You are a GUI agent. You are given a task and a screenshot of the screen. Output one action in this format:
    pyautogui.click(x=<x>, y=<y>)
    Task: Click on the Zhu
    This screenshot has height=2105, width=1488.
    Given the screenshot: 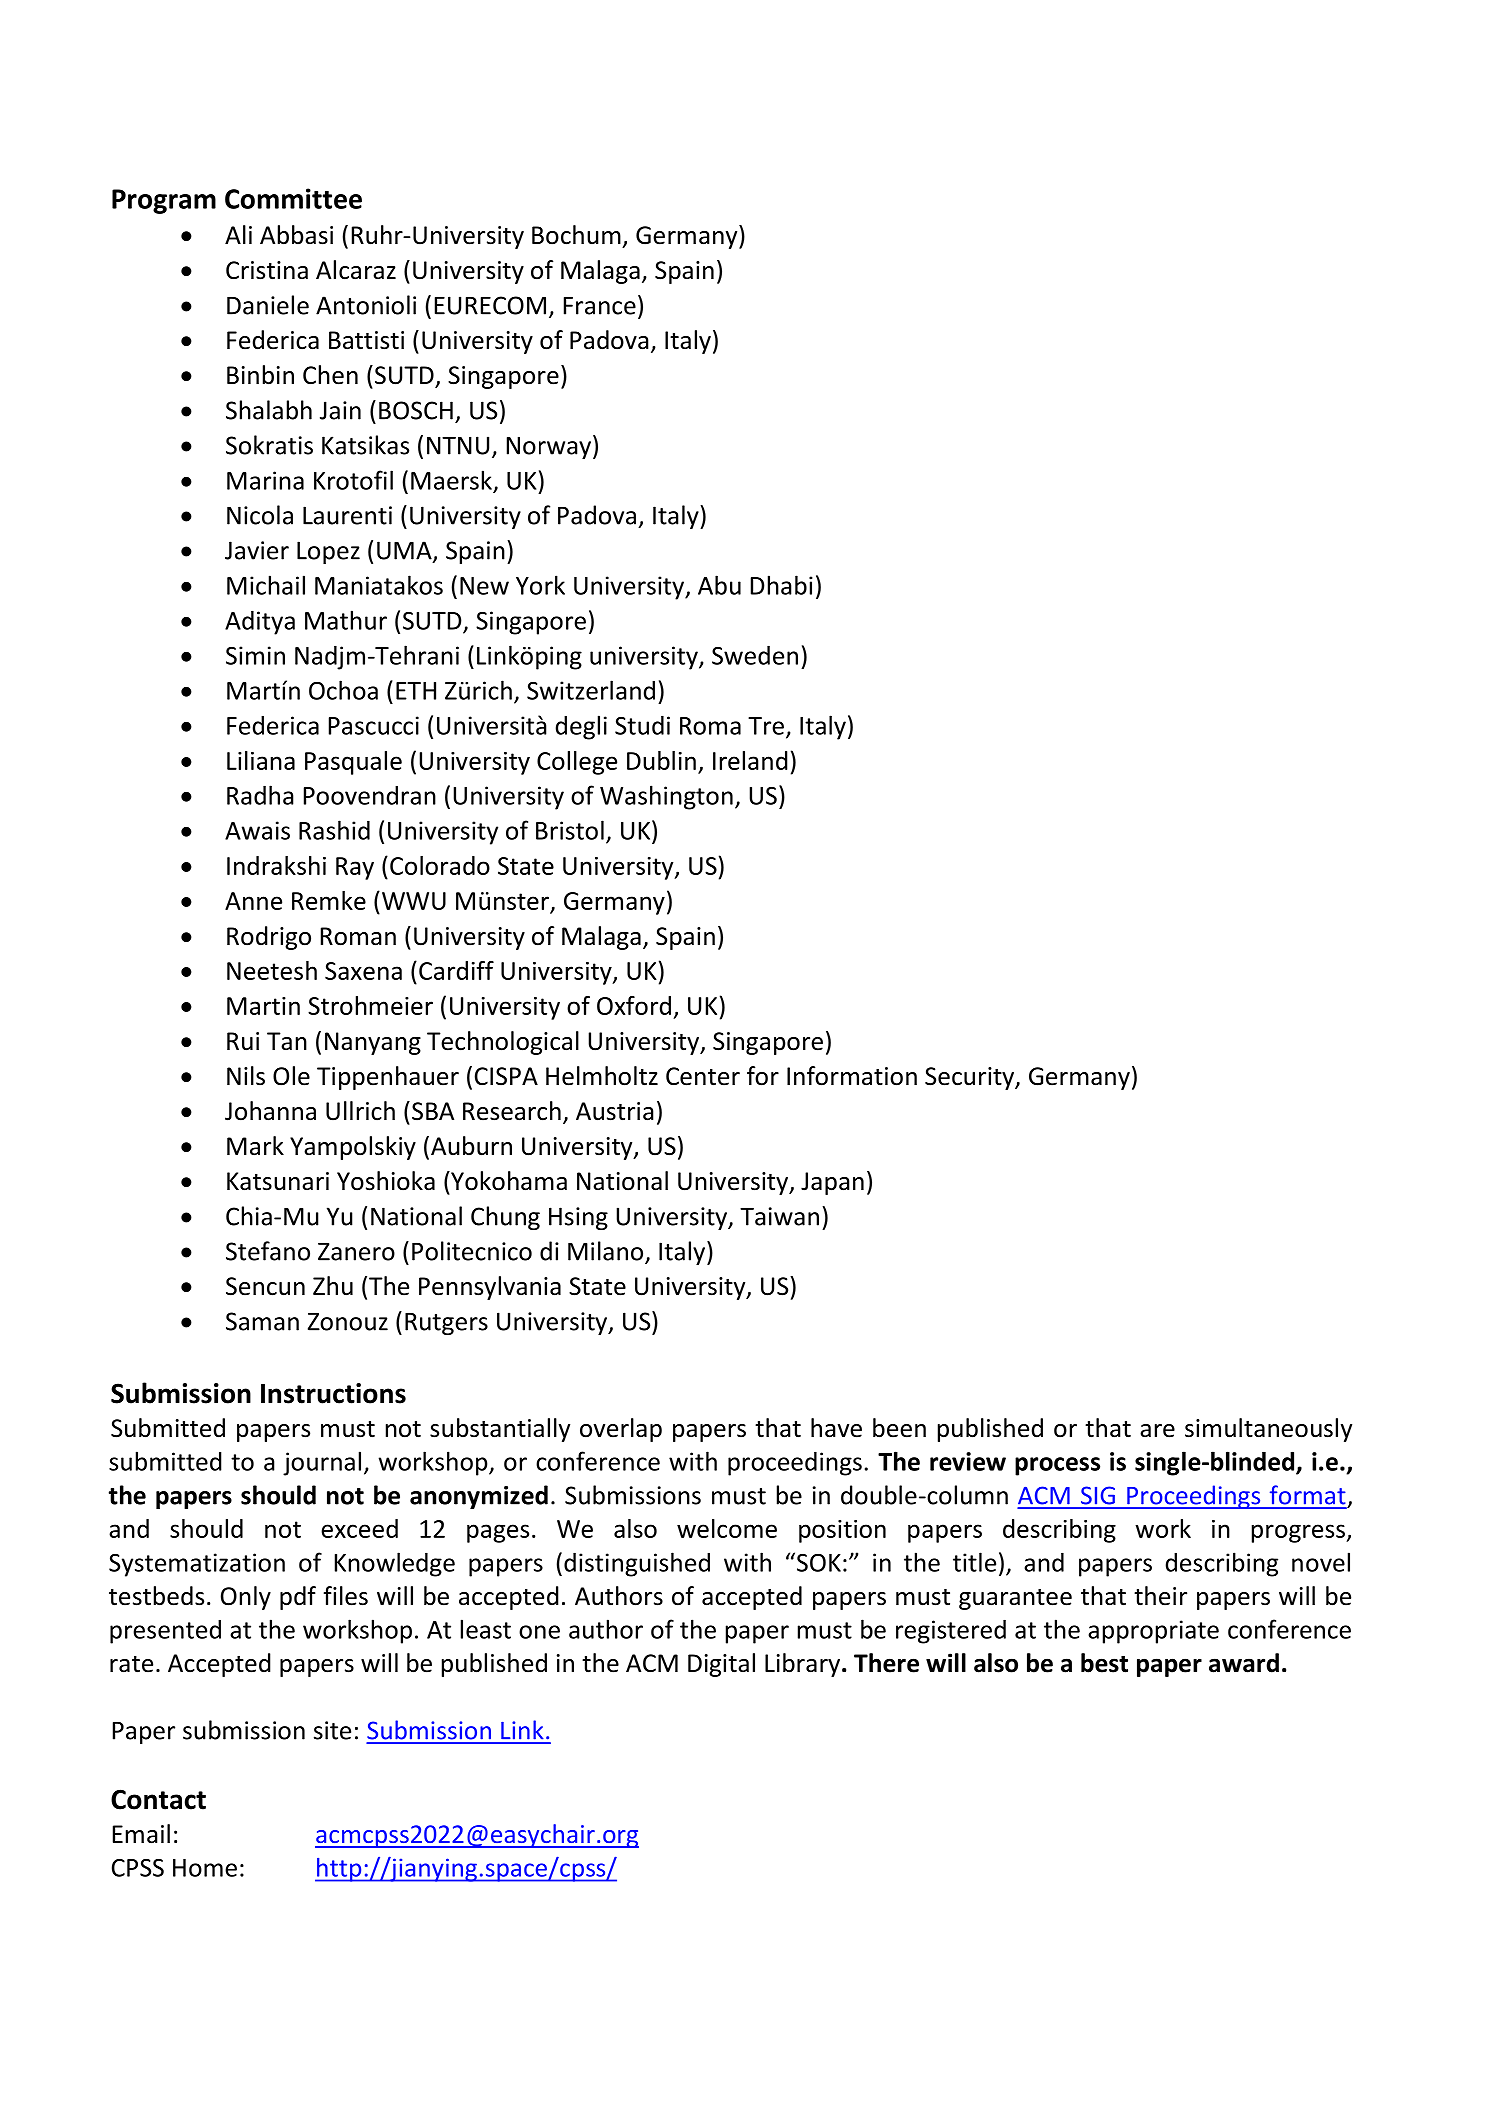 What is the action you would take?
    pyautogui.click(x=333, y=1286)
